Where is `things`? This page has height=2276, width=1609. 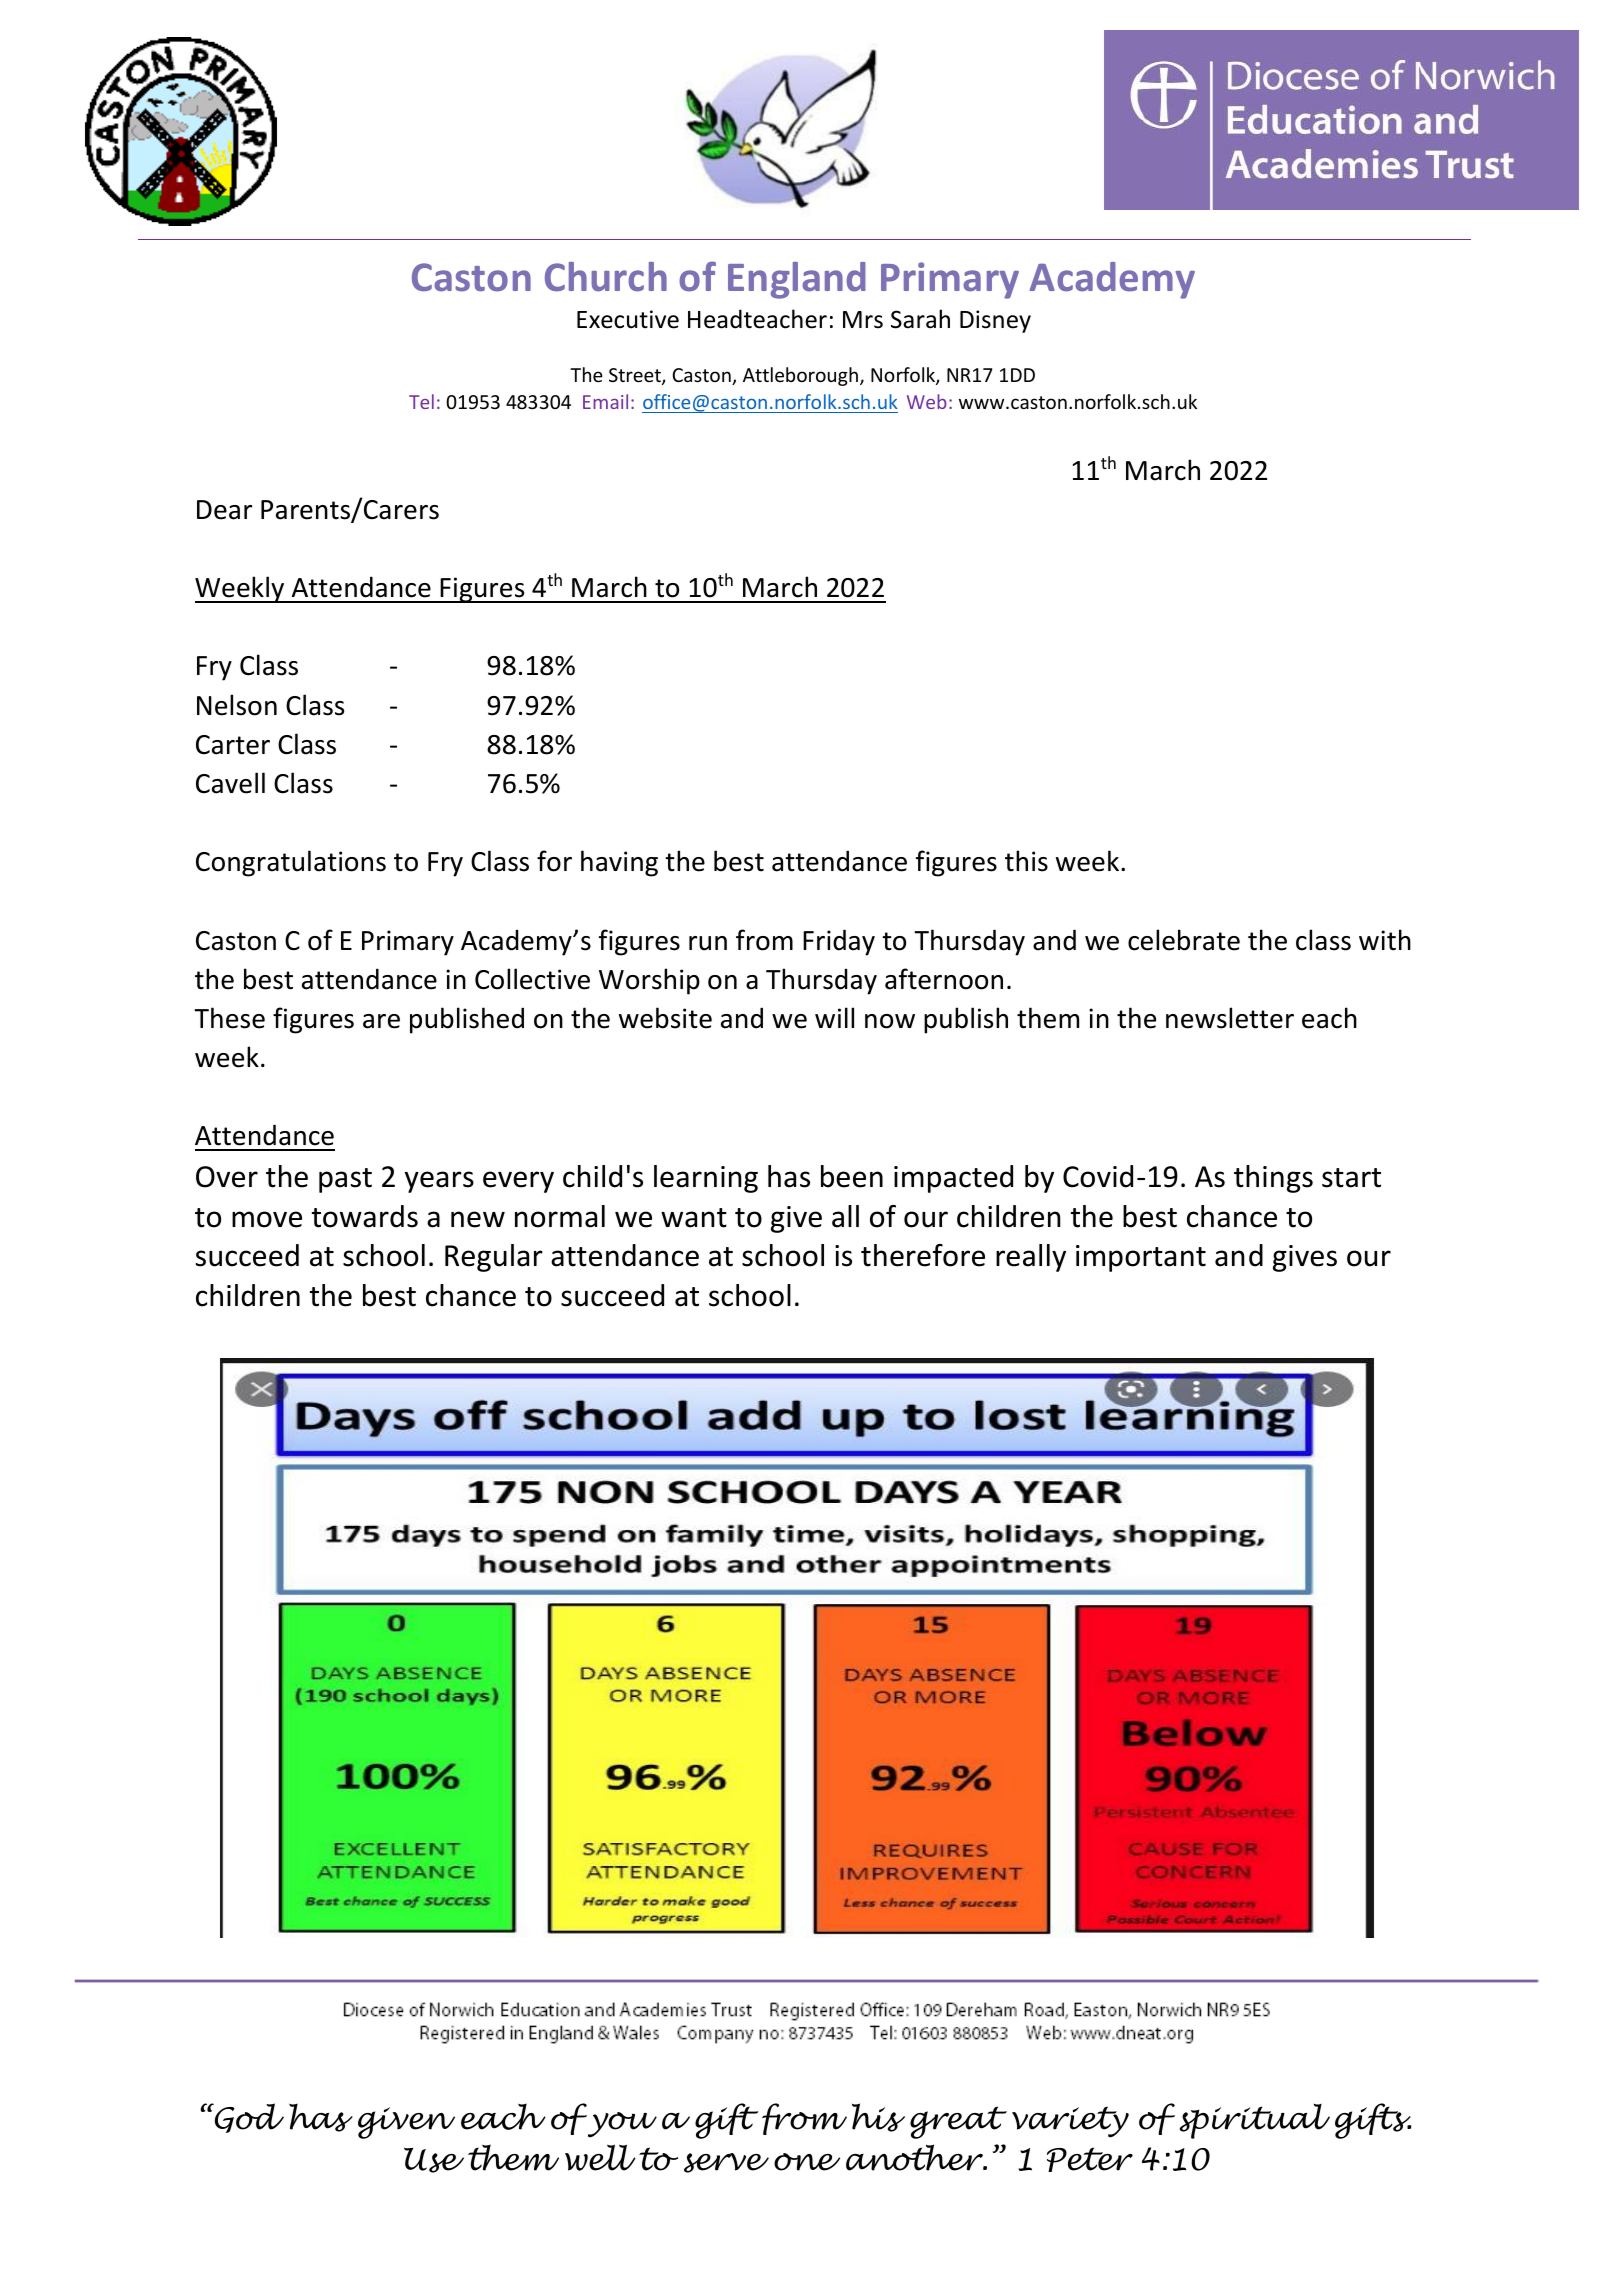
things is located at coordinates (1273, 1179).
